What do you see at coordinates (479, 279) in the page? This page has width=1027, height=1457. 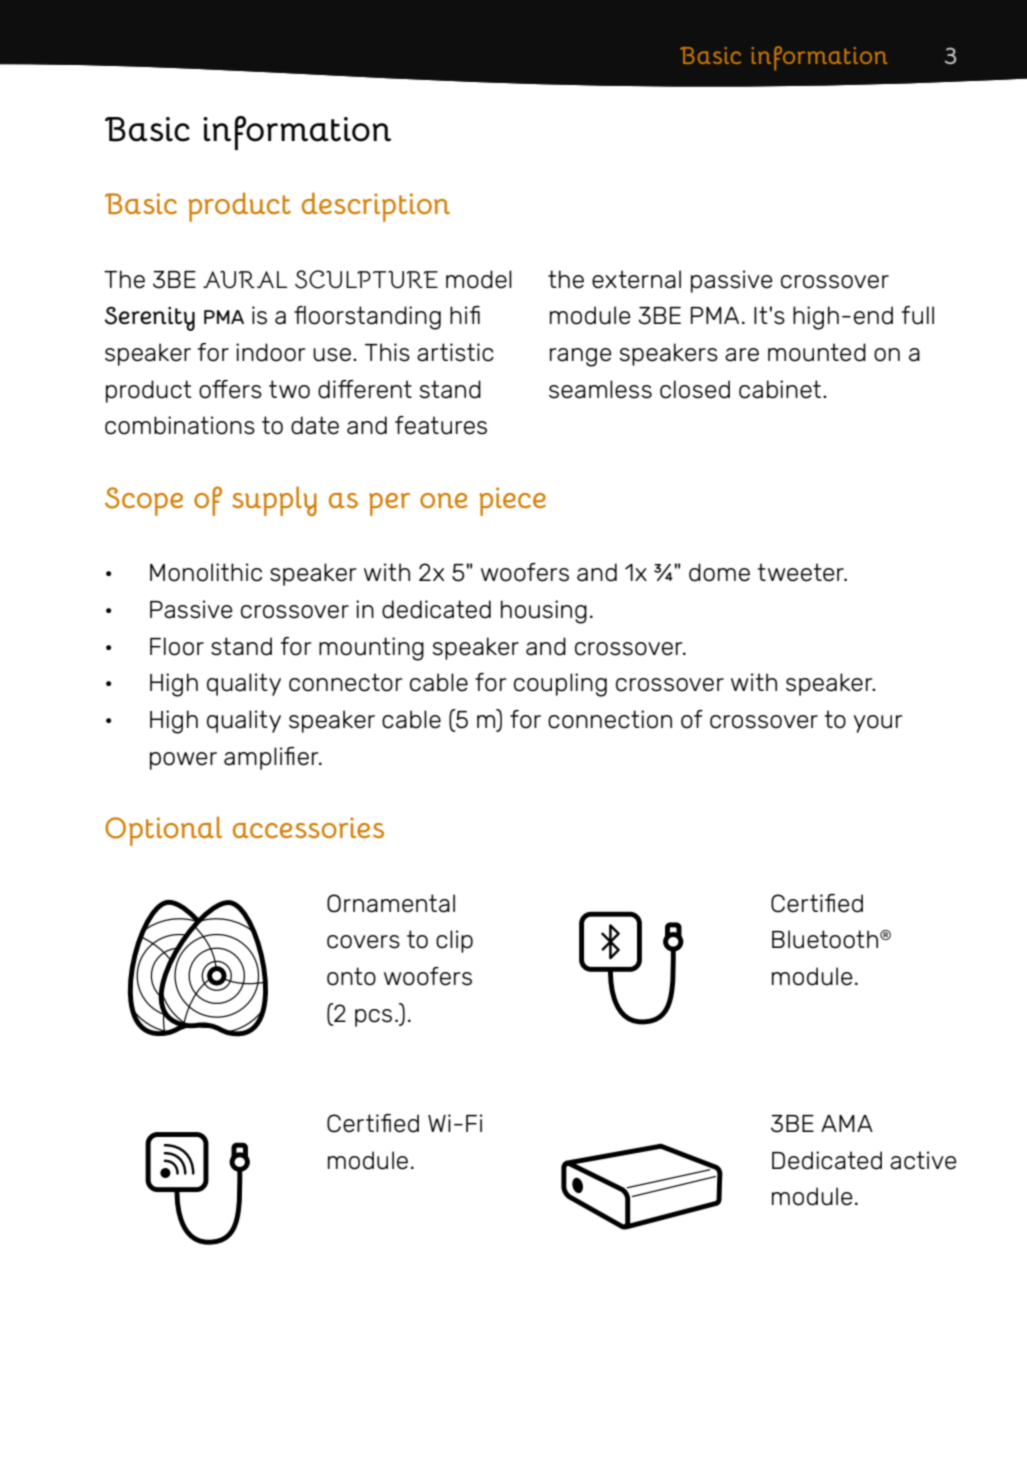 I see `model` at bounding box center [479, 279].
